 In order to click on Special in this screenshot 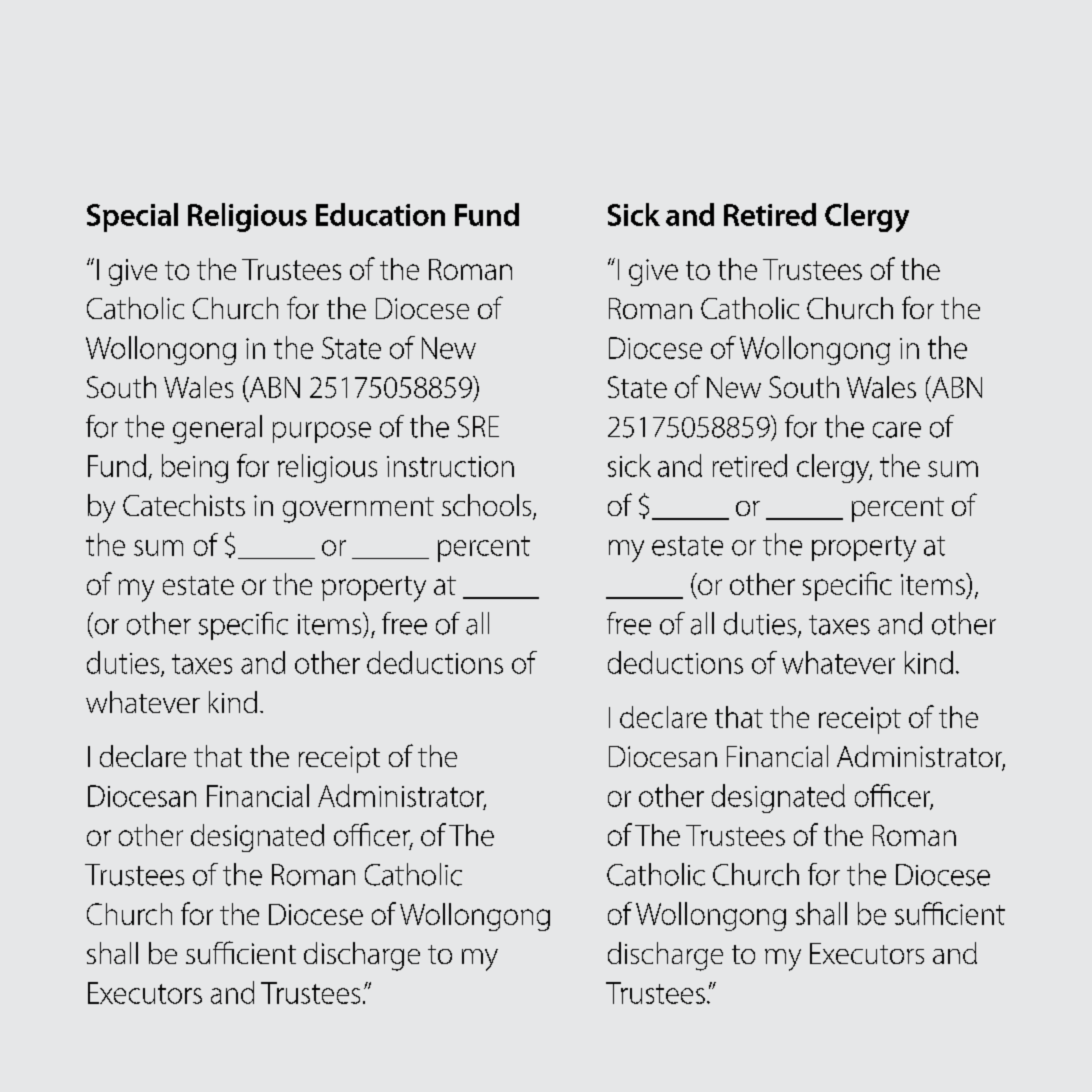, I will do `click(132, 217)`.
